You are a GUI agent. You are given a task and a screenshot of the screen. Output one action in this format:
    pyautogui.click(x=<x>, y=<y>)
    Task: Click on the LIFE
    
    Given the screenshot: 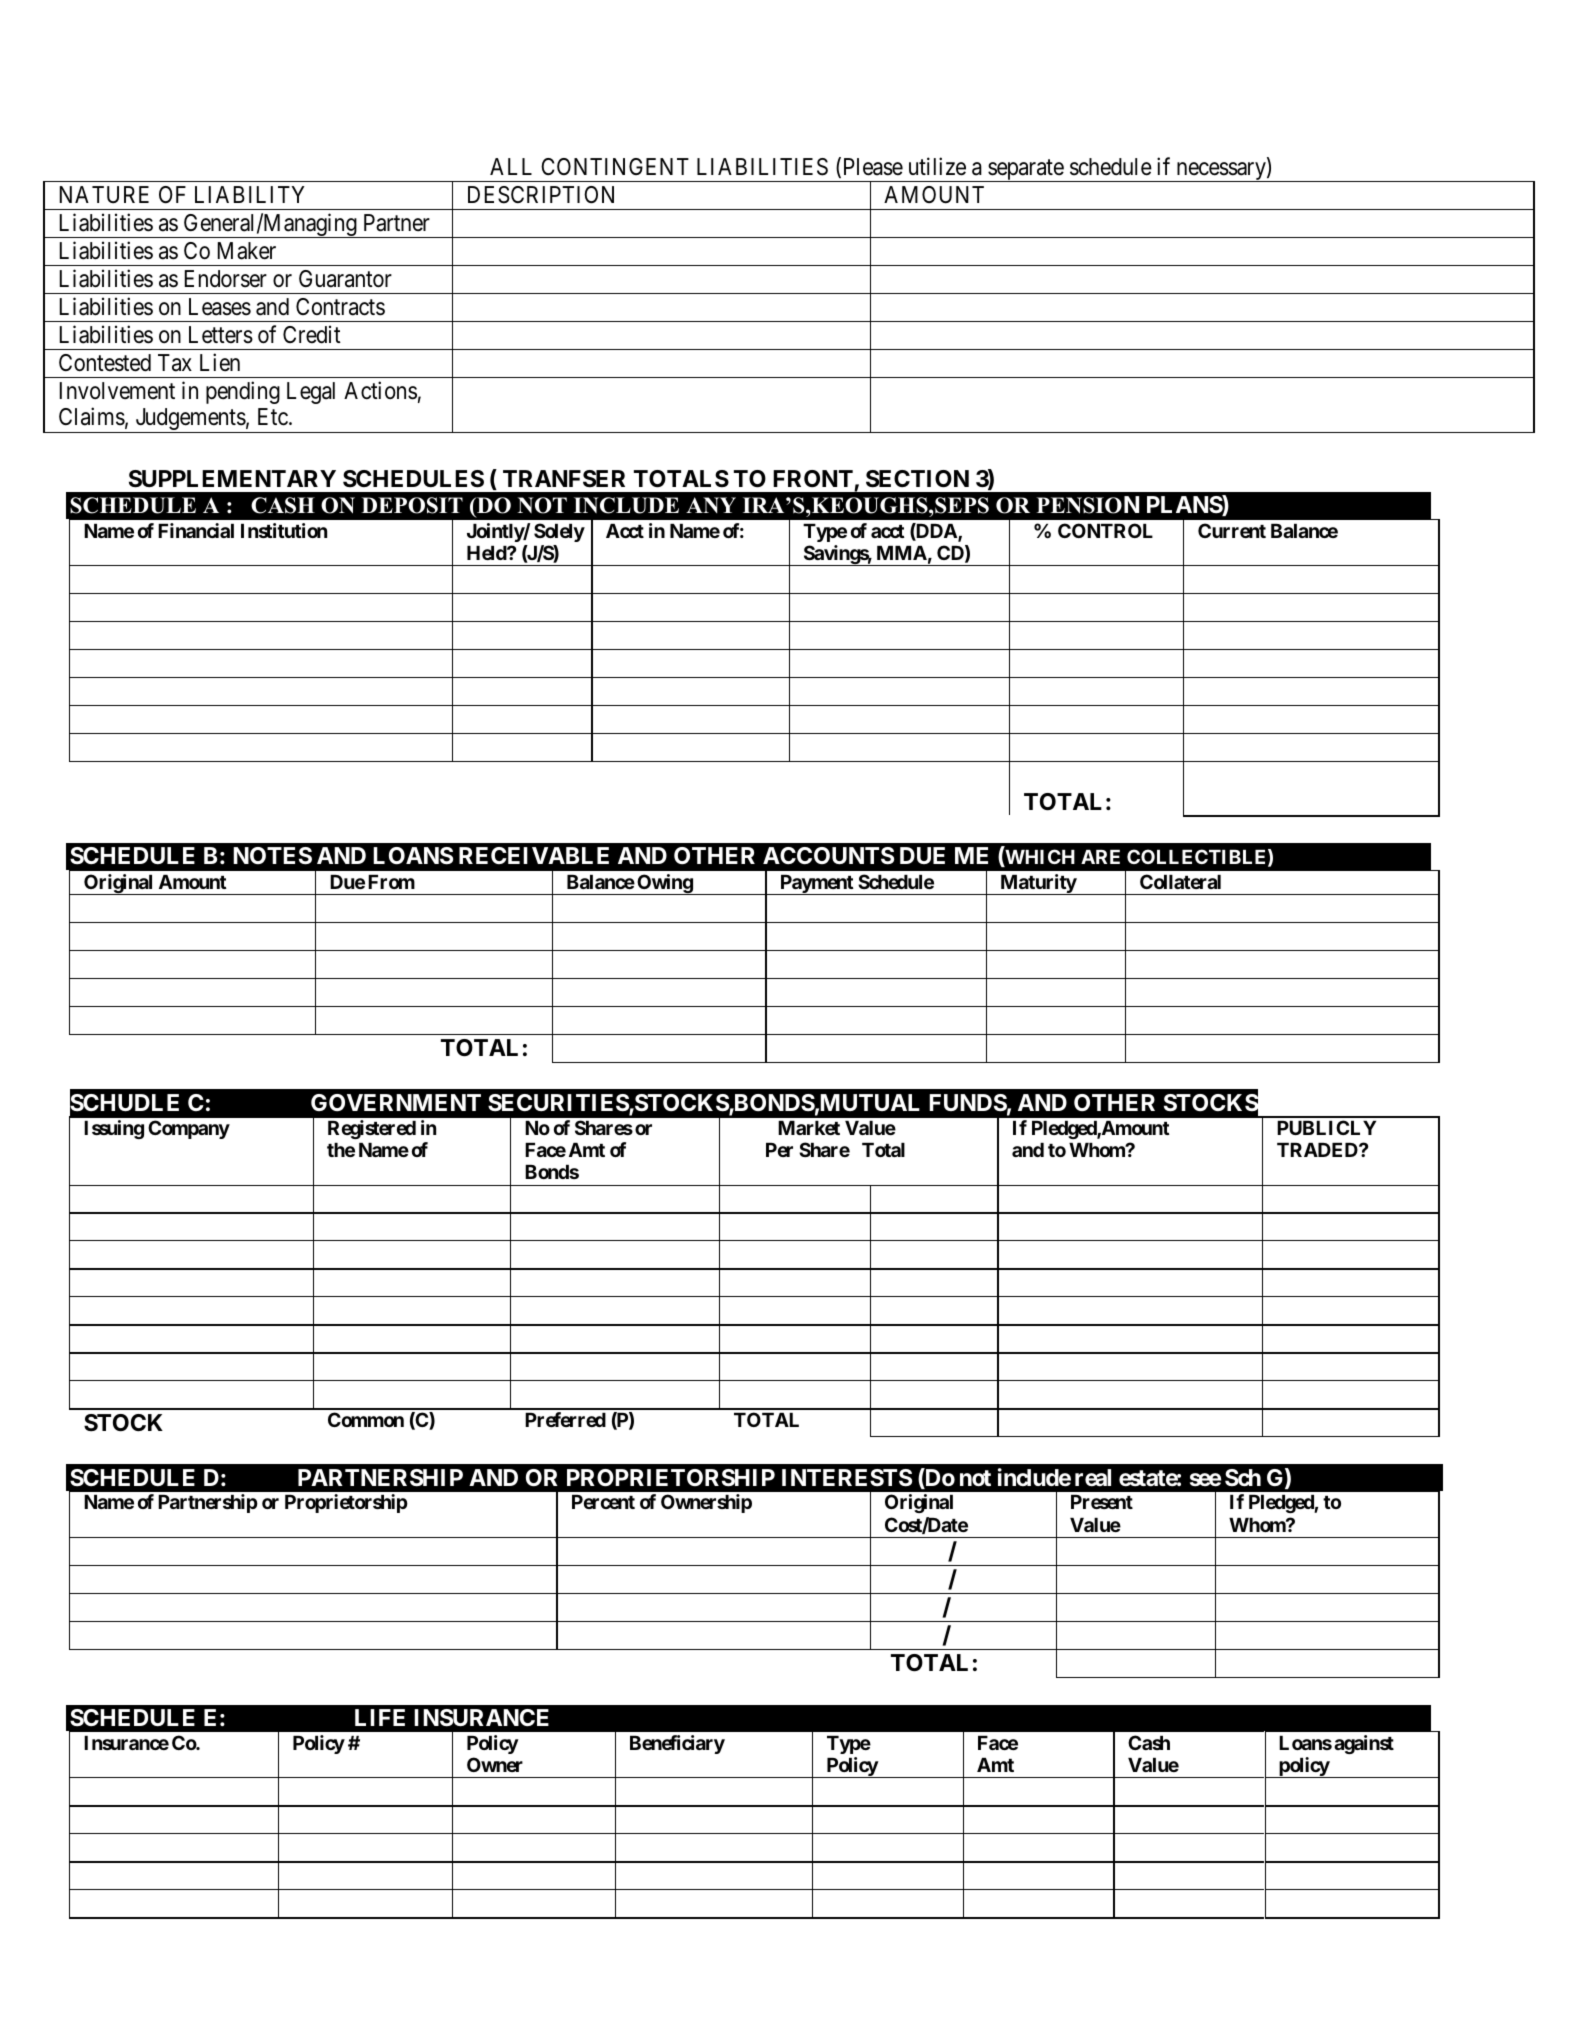 What is the action you would take?
    pyautogui.click(x=380, y=1717)
